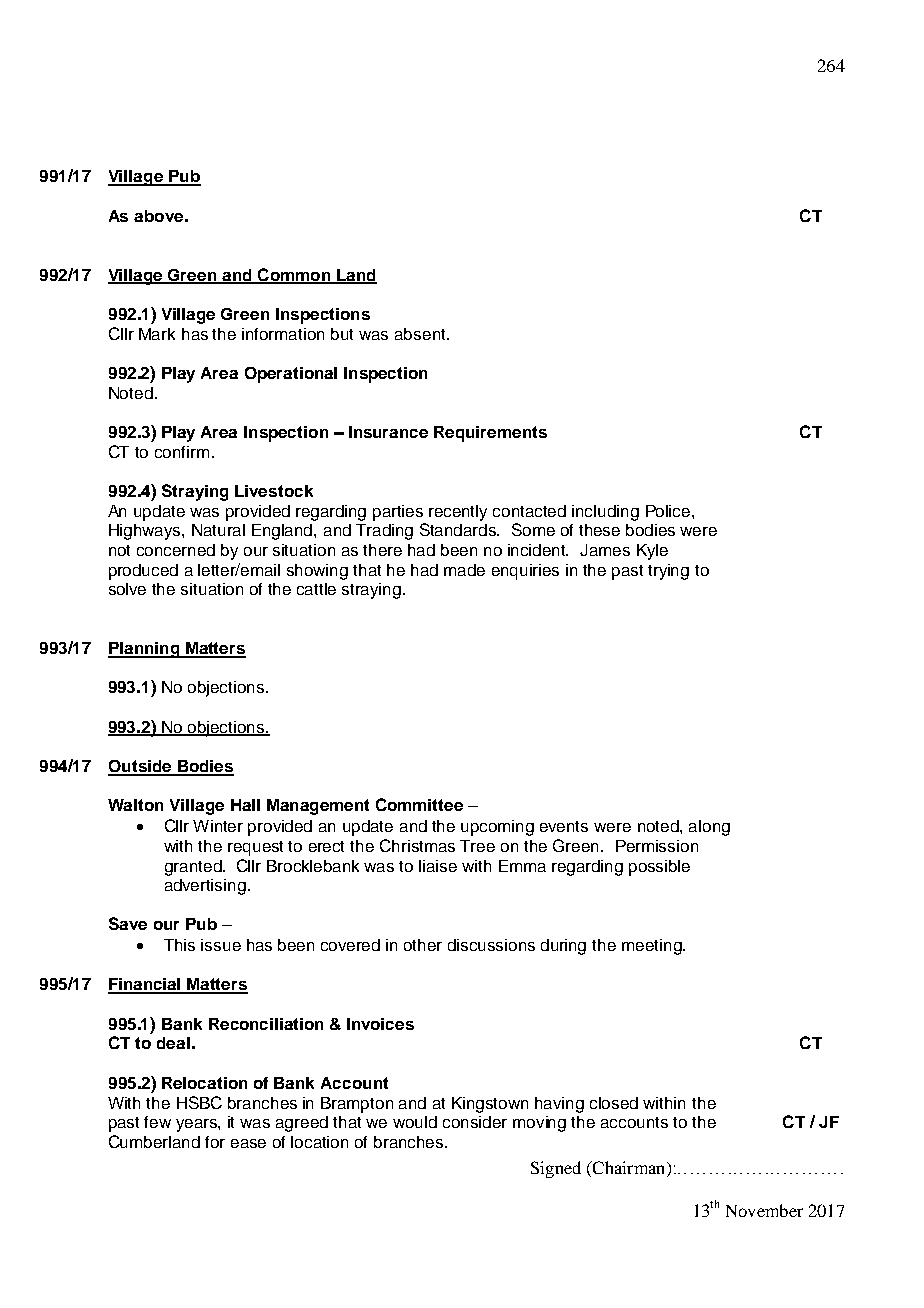  Describe the element at coordinates (490, 434) in the screenshot. I see `Requirements` at that location.
